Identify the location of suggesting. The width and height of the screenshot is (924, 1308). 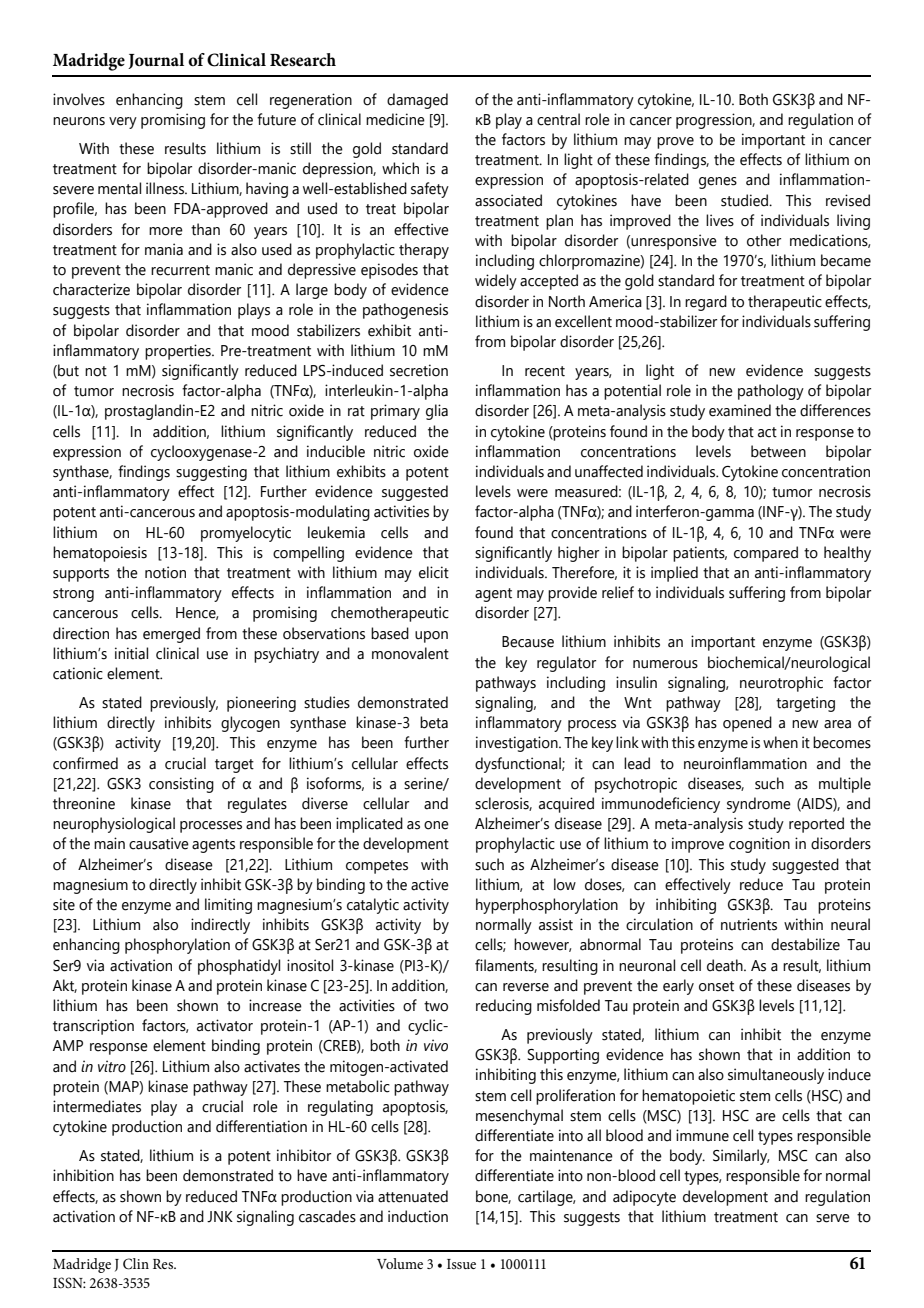
(211, 473).
